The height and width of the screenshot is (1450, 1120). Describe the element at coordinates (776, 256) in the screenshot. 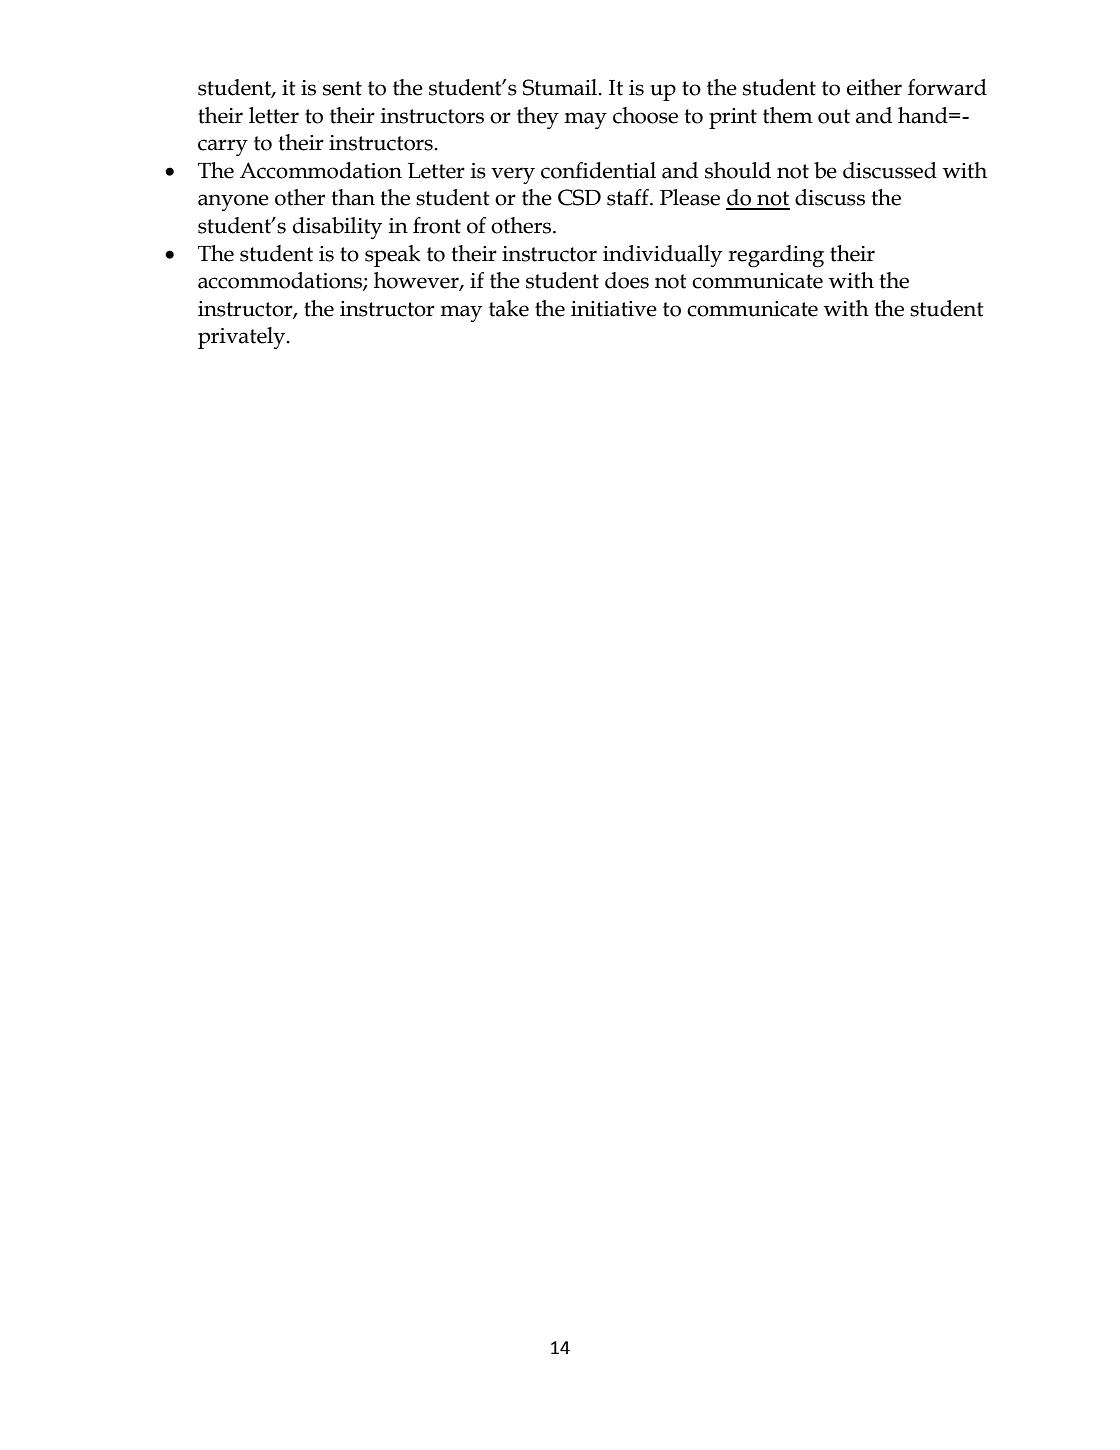

I see `regarding` at that location.
